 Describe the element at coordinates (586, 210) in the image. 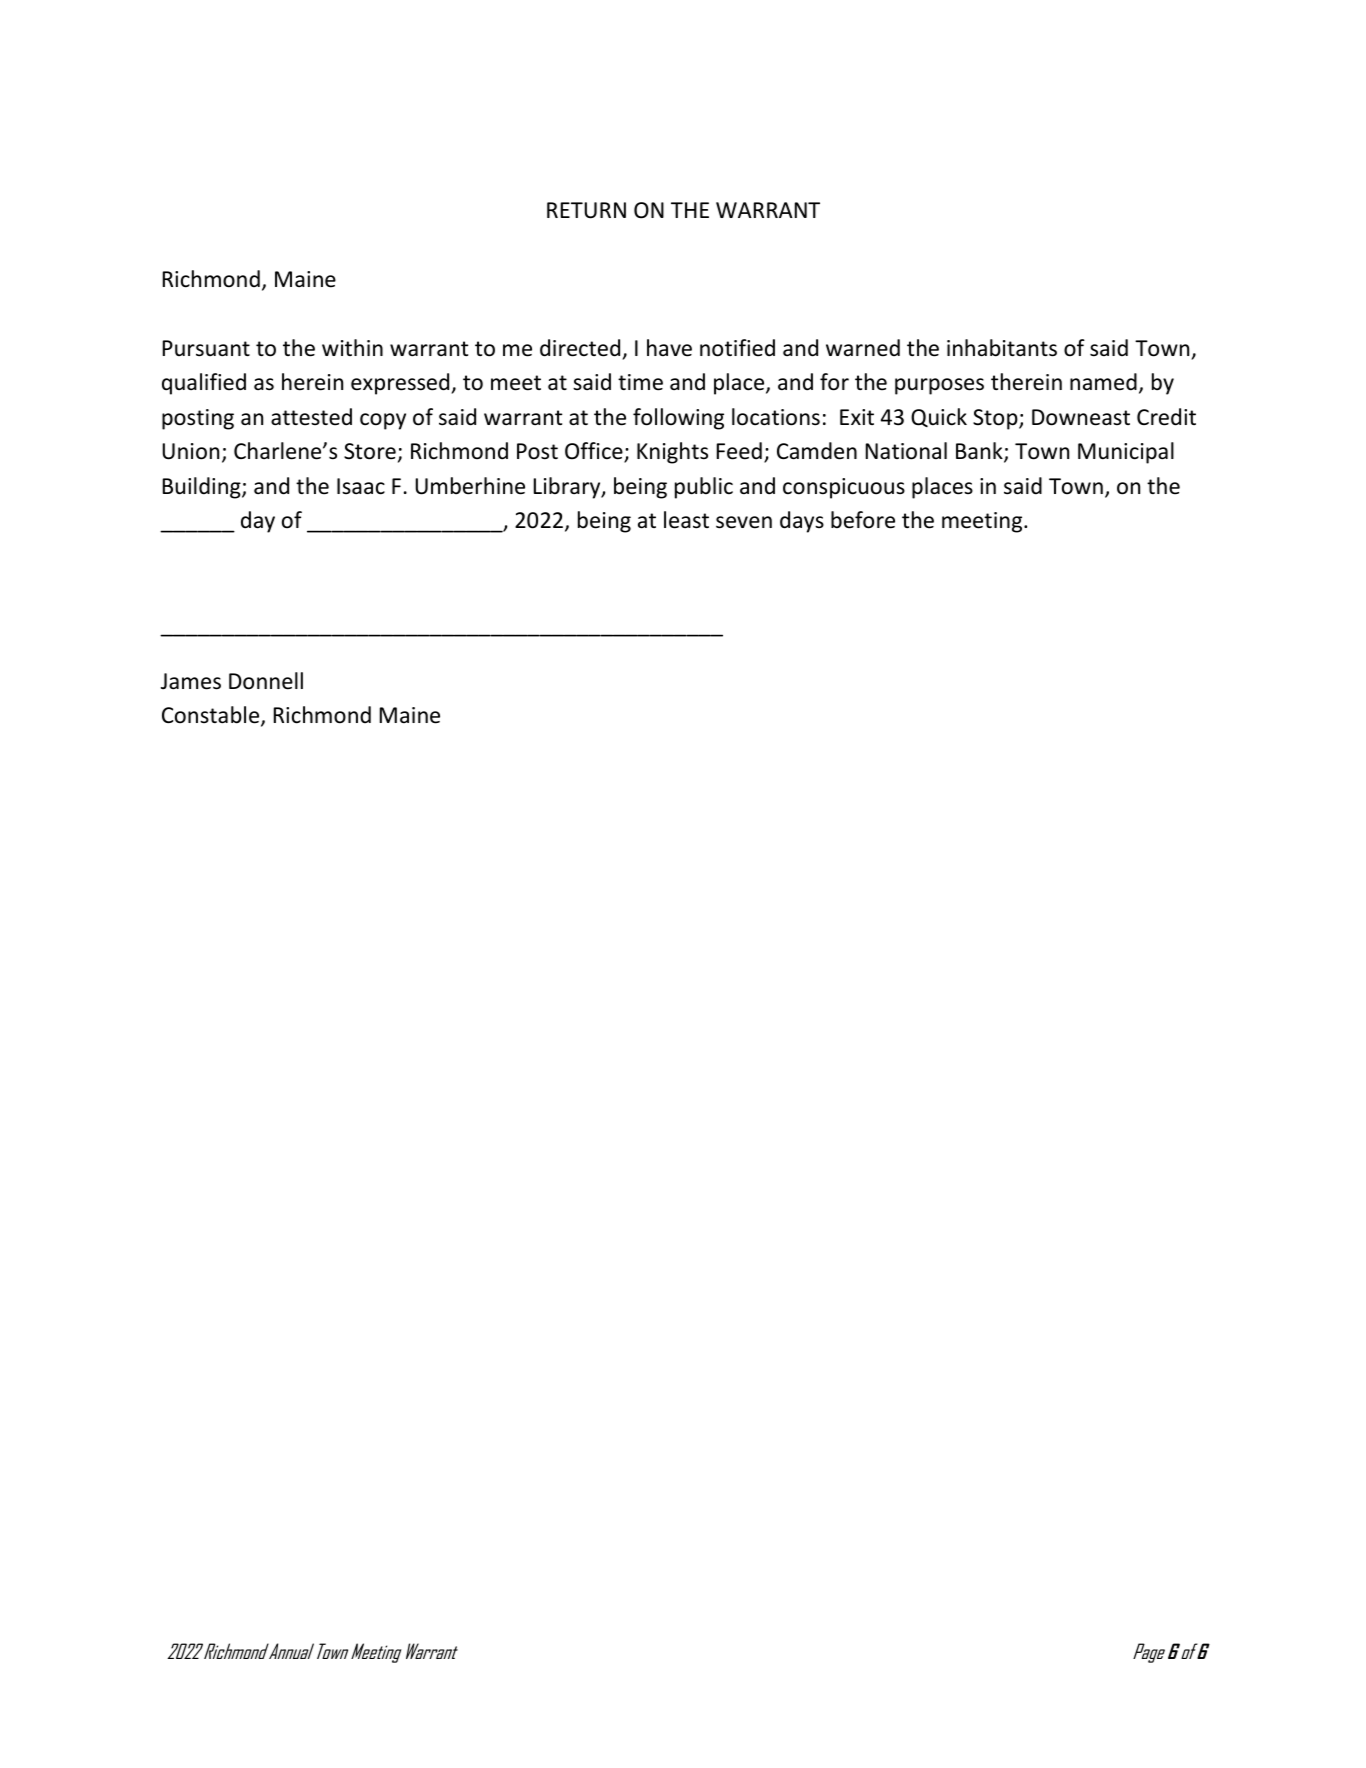

I see `RETURN` at that location.
